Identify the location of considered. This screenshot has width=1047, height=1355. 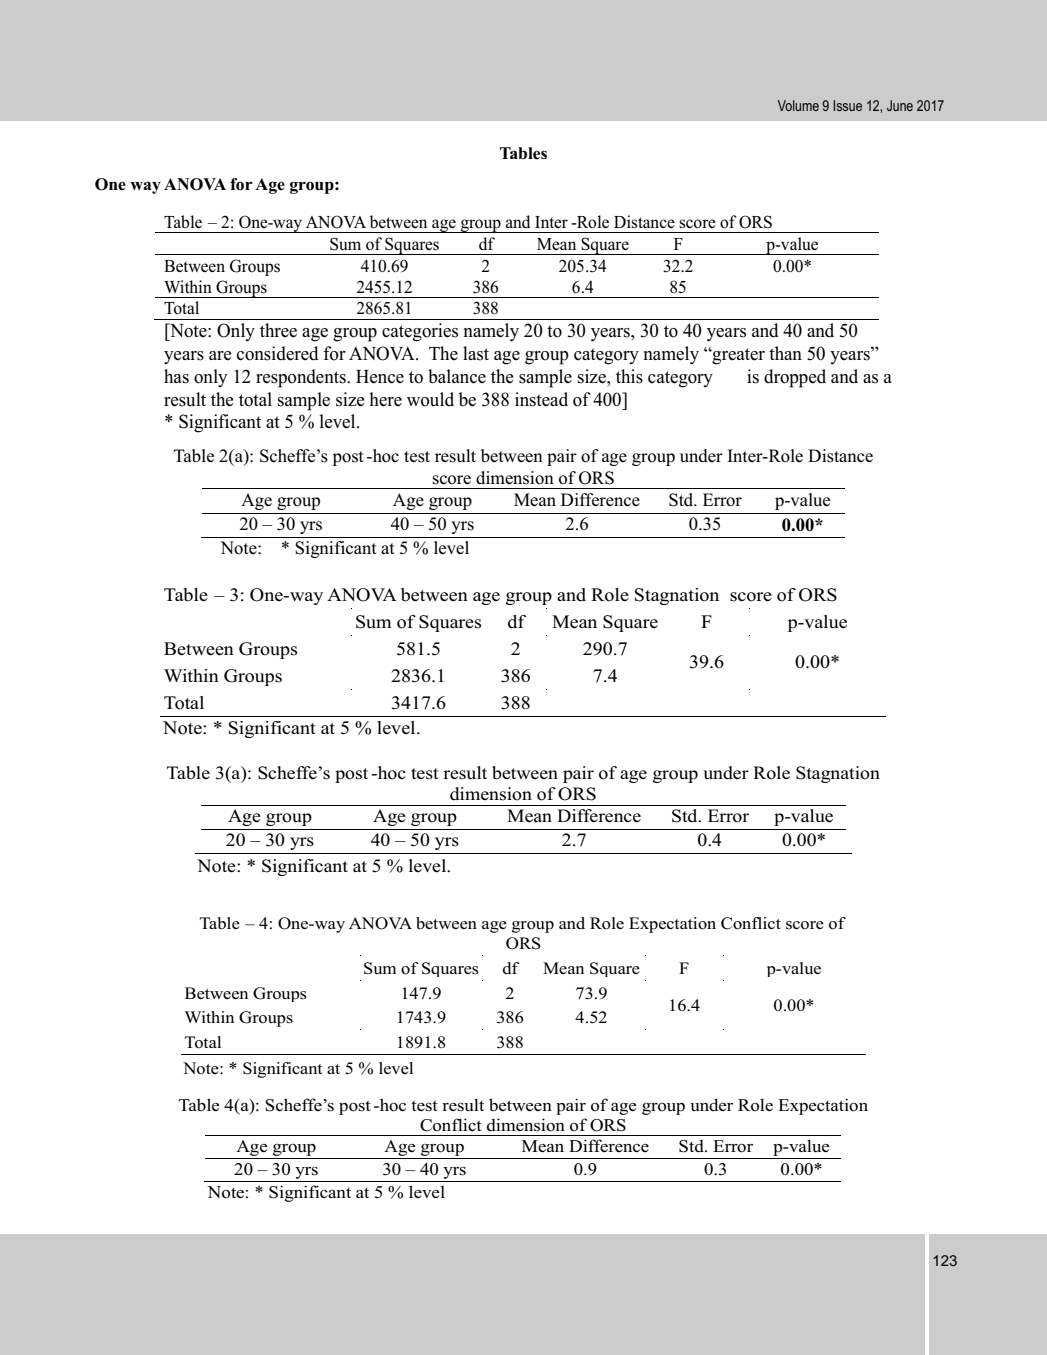
(277, 353).
